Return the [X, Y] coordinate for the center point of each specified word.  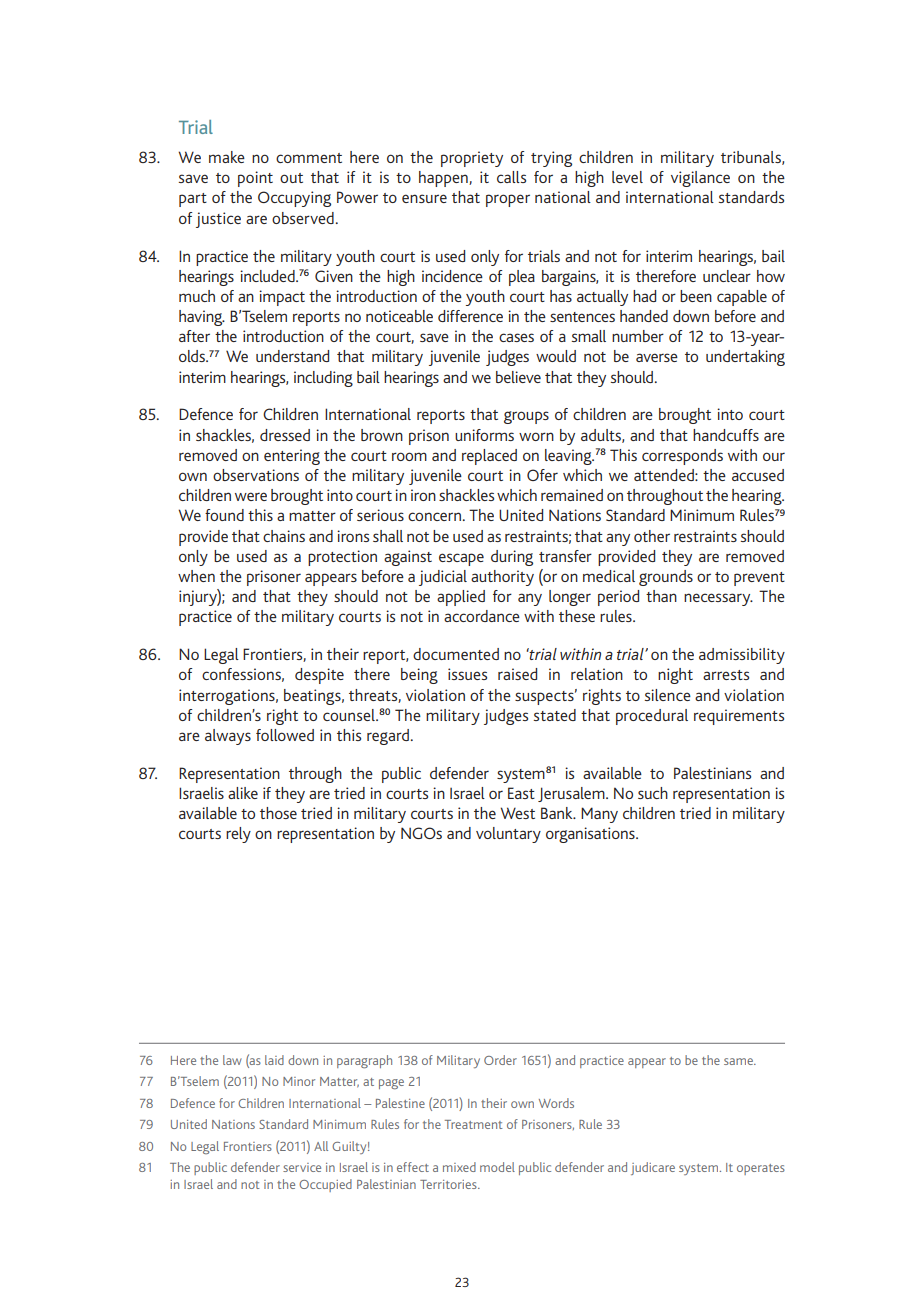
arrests [726, 675]
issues [467, 674]
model [497, 1167]
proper [508, 200]
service [302, 1167]
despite [319, 676]
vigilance [700, 179]
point [255, 179]
